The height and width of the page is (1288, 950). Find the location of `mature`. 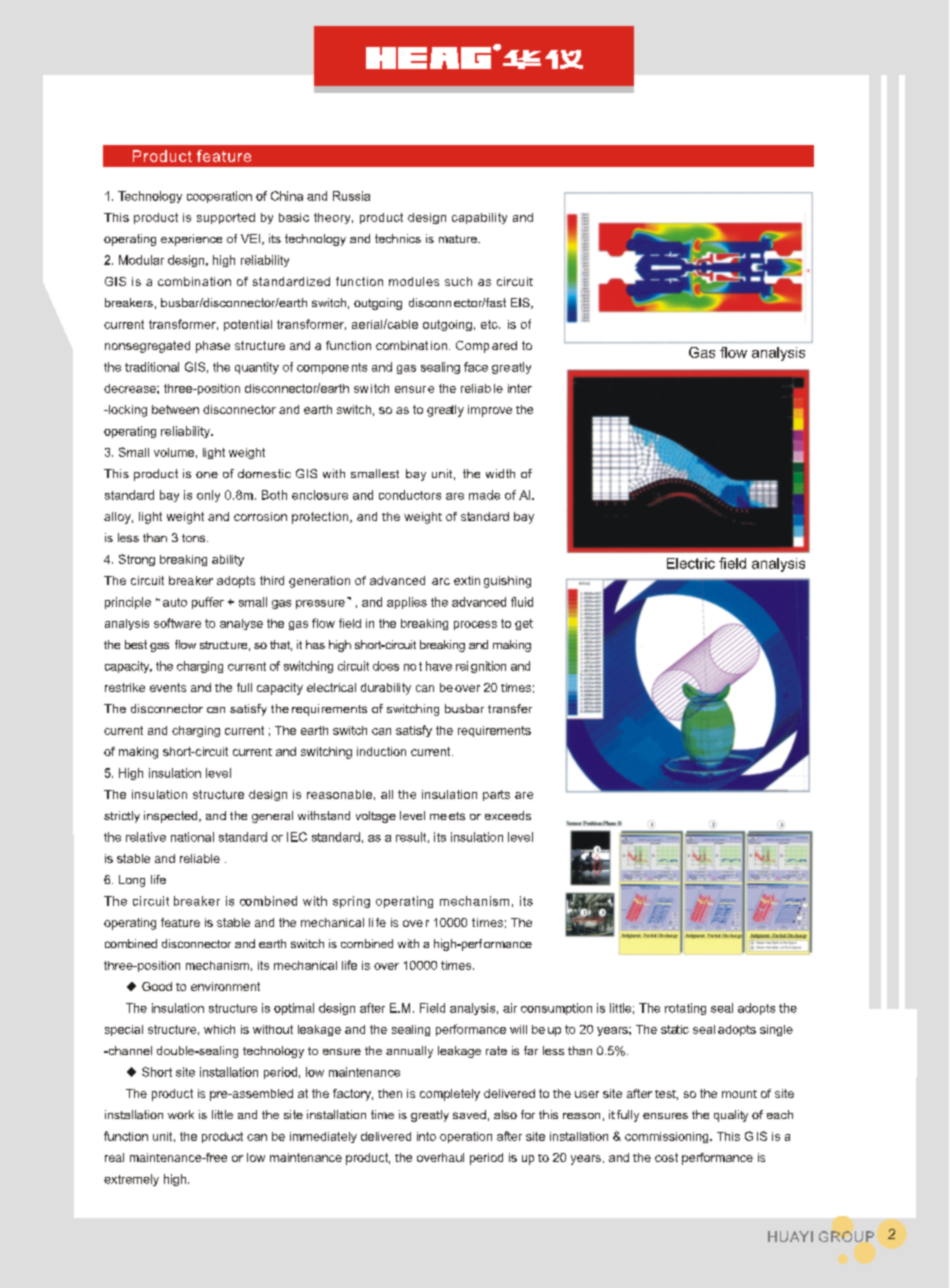

mature is located at coordinates (459, 239).
